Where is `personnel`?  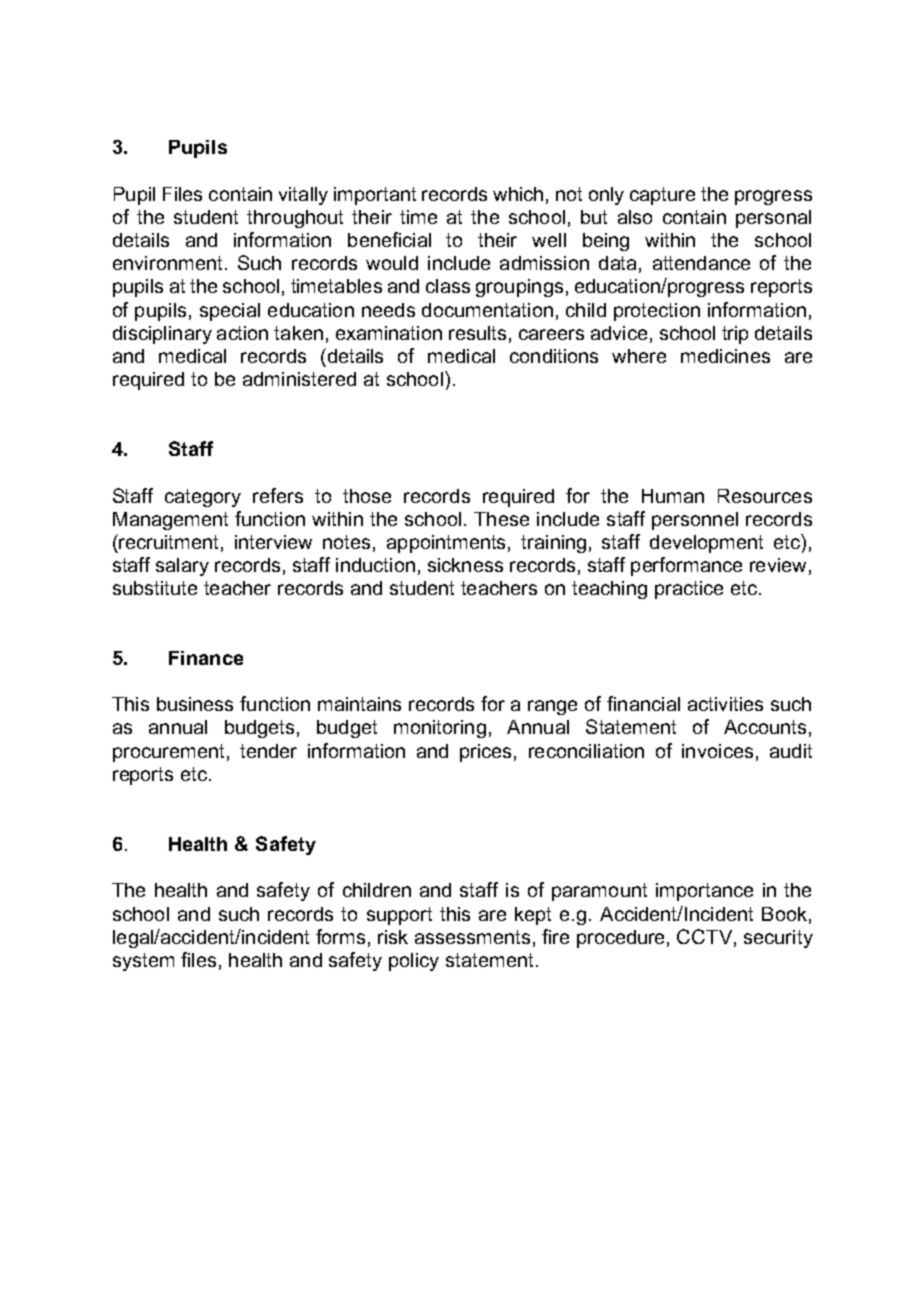 personnel is located at coordinates (695, 521).
